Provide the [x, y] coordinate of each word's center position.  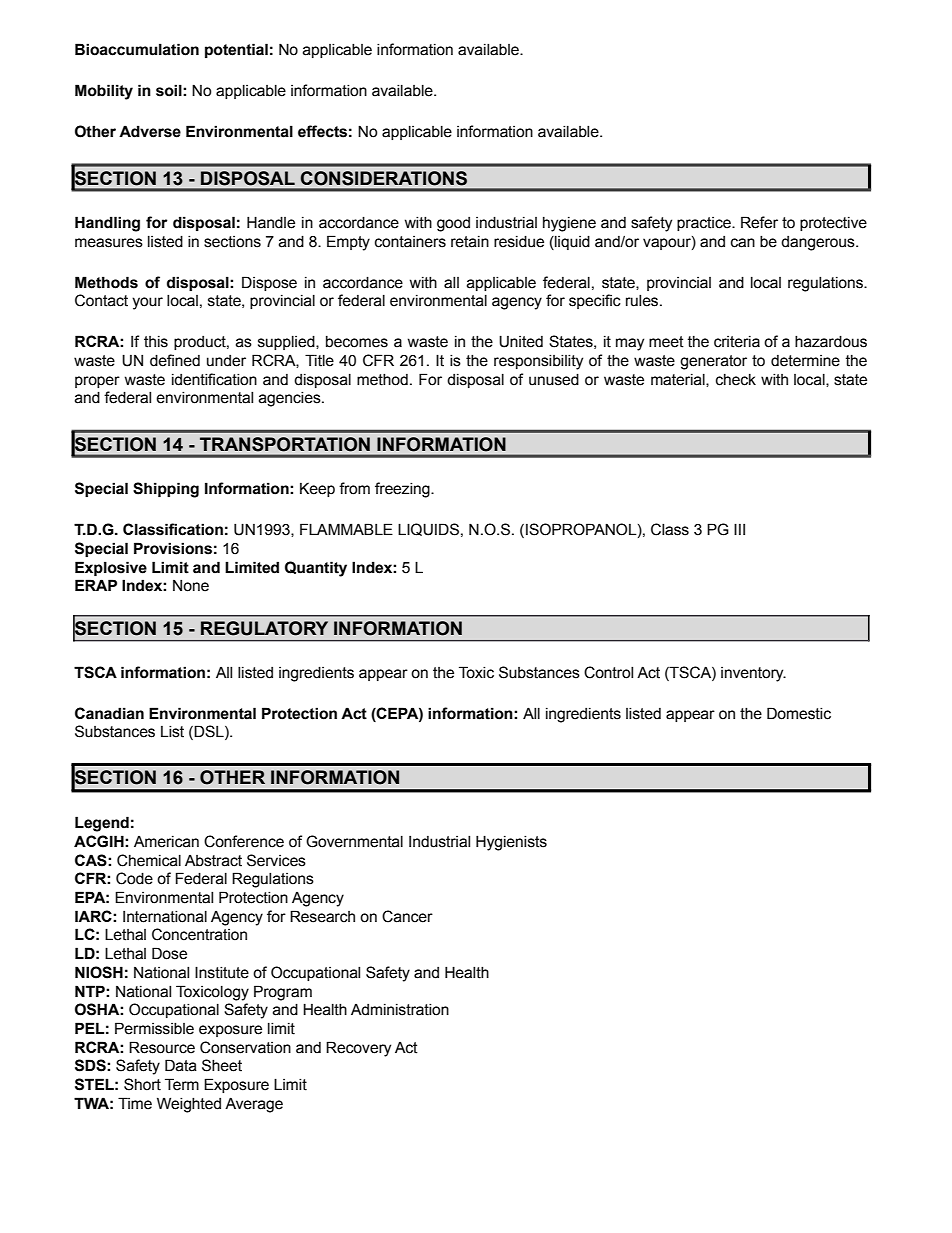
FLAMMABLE [346, 529]
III [739, 529]
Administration [400, 1010]
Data [181, 1065]
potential [236, 50]
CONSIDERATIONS [384, 178]
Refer [759, 222]
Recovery [358, 1049]
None [191, 586]
